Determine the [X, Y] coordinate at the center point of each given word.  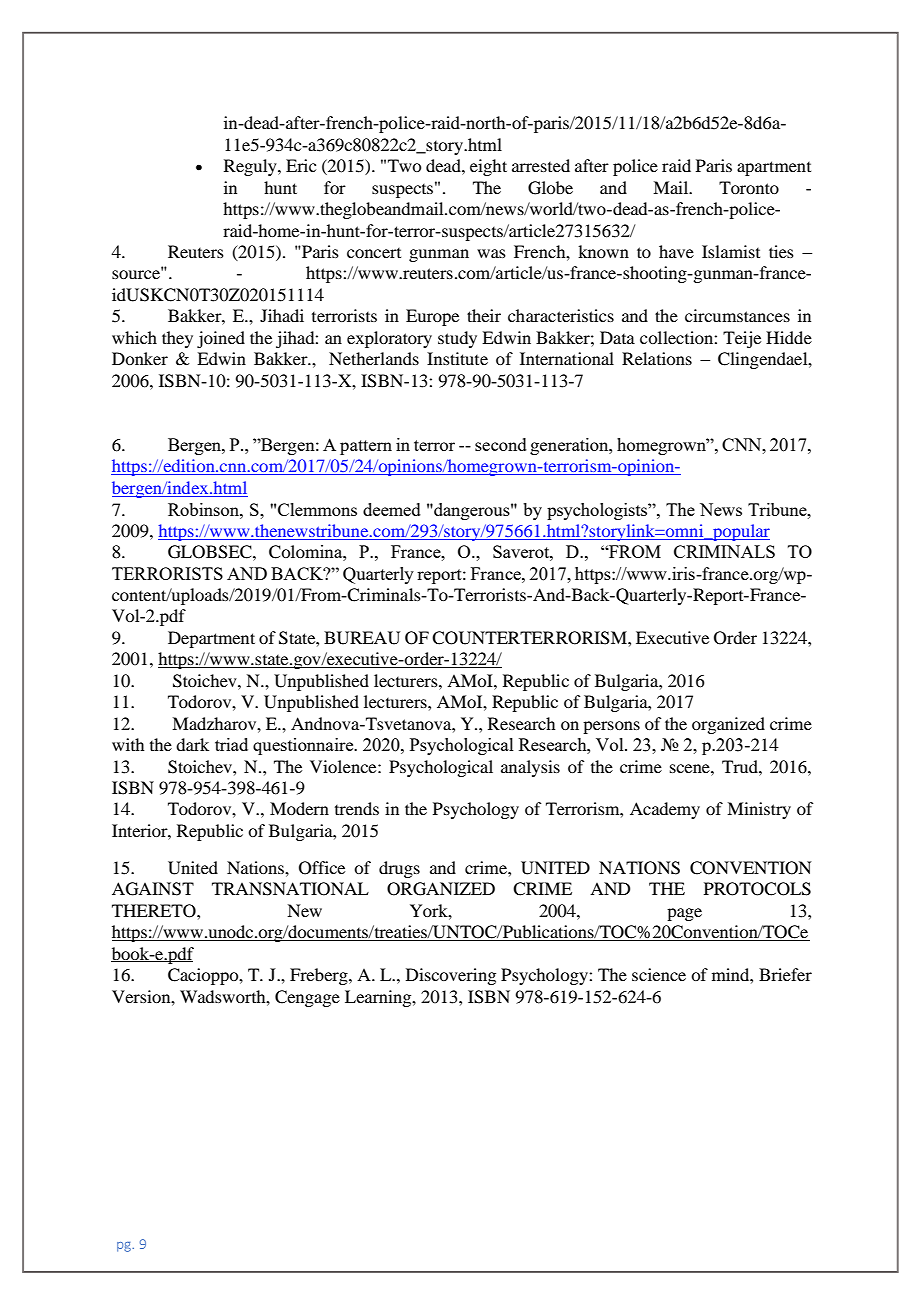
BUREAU [362, 638]
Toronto [749, 187]
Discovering [451, 976]
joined [221, 339]
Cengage [307, 998]
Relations [657, 358]
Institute [457, 358]
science [659, 974]
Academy [665, 810]
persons [611, 727]
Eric [301, 165]
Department [211, 639]
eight [488, 167]
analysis [530, 768]
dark [192, 744]
